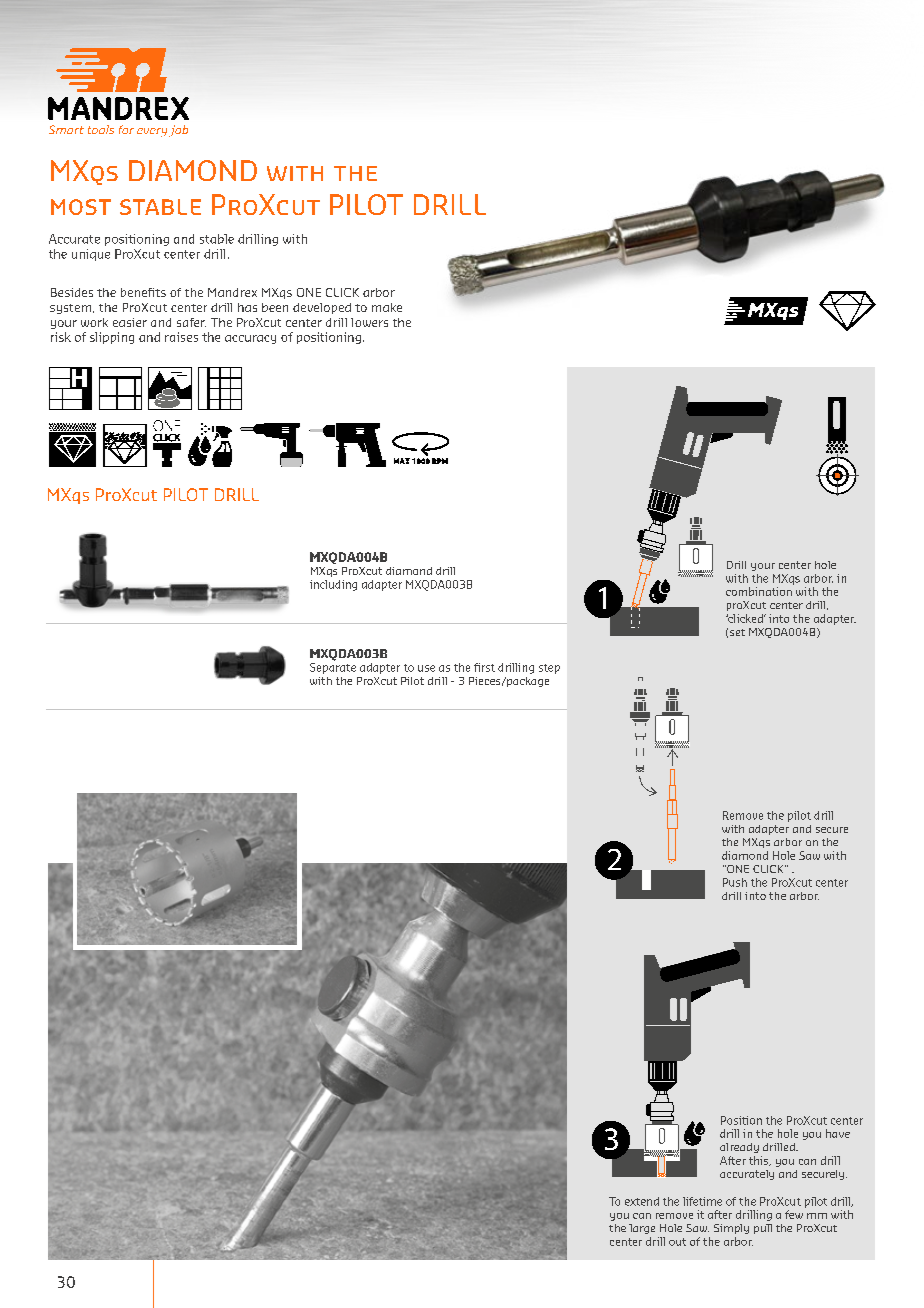 The width and height of the screenshot is (924, 1308). What do you see at coordinates (838, 1133) in the screenshot?
I see `have` at bounding box center [838, 1133].
